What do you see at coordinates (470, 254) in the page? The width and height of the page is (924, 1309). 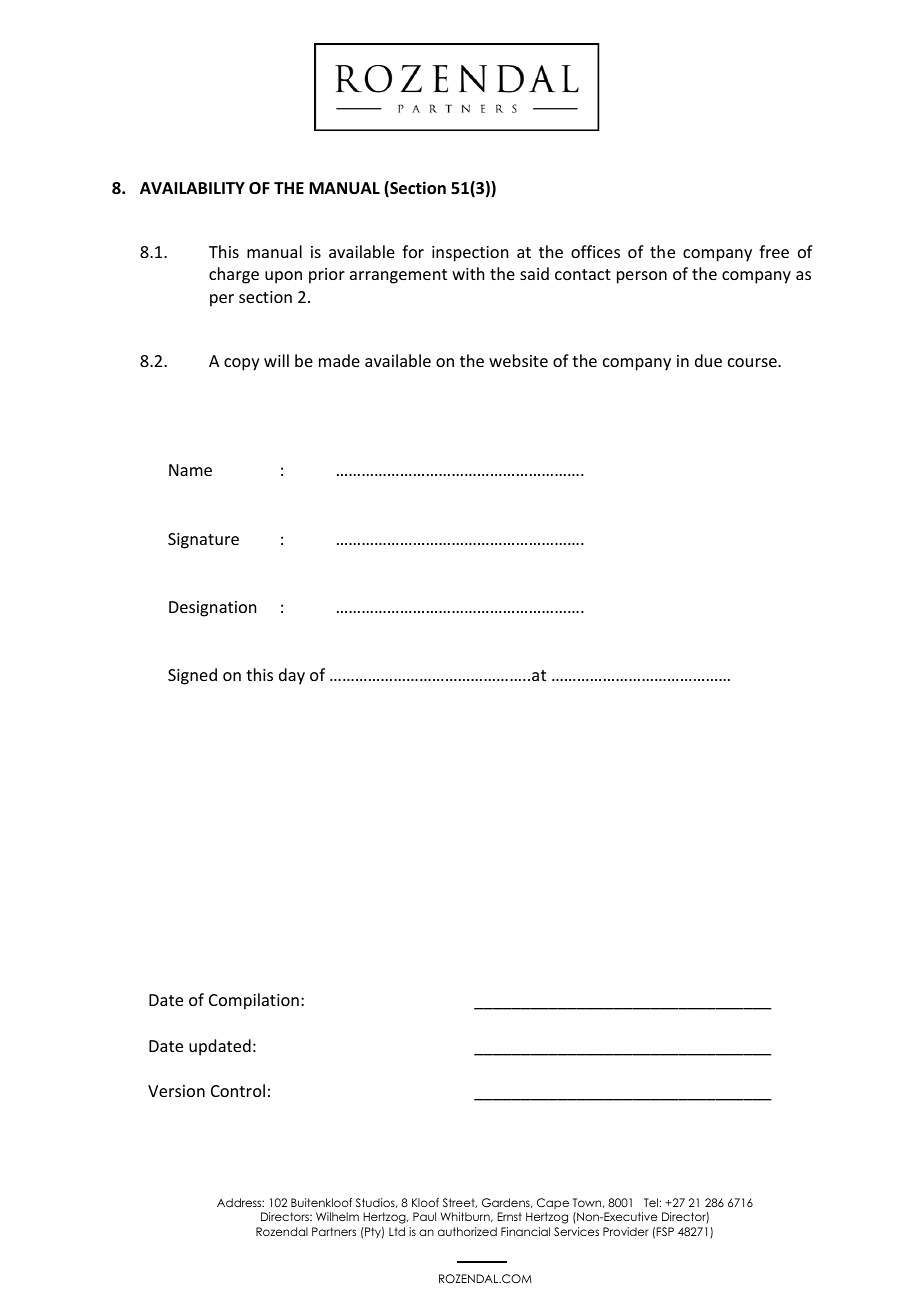 I see `inspection` at bounding box center [470, 254].
